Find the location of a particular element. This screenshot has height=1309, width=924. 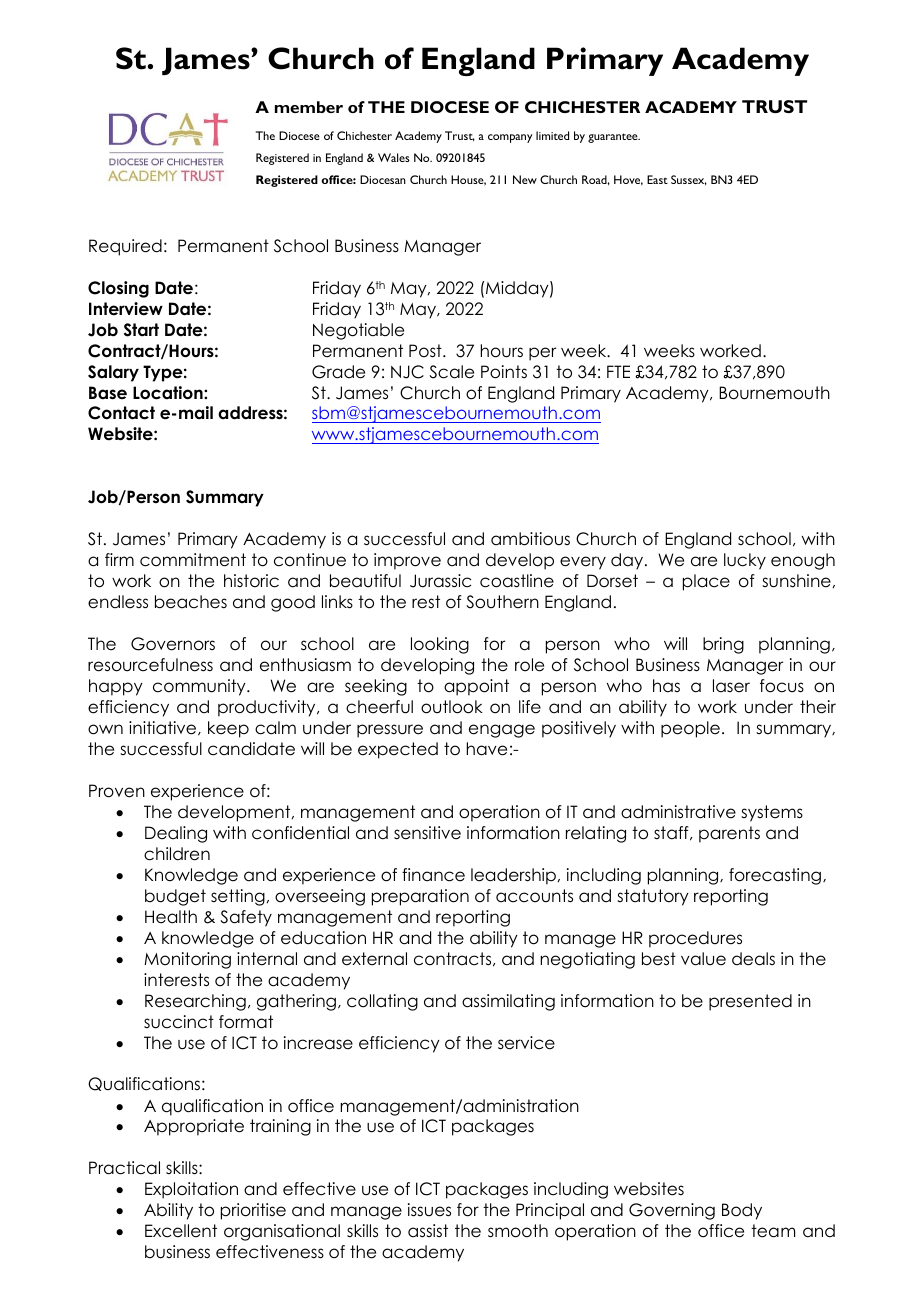

community is located at coordinates (200, 687).
